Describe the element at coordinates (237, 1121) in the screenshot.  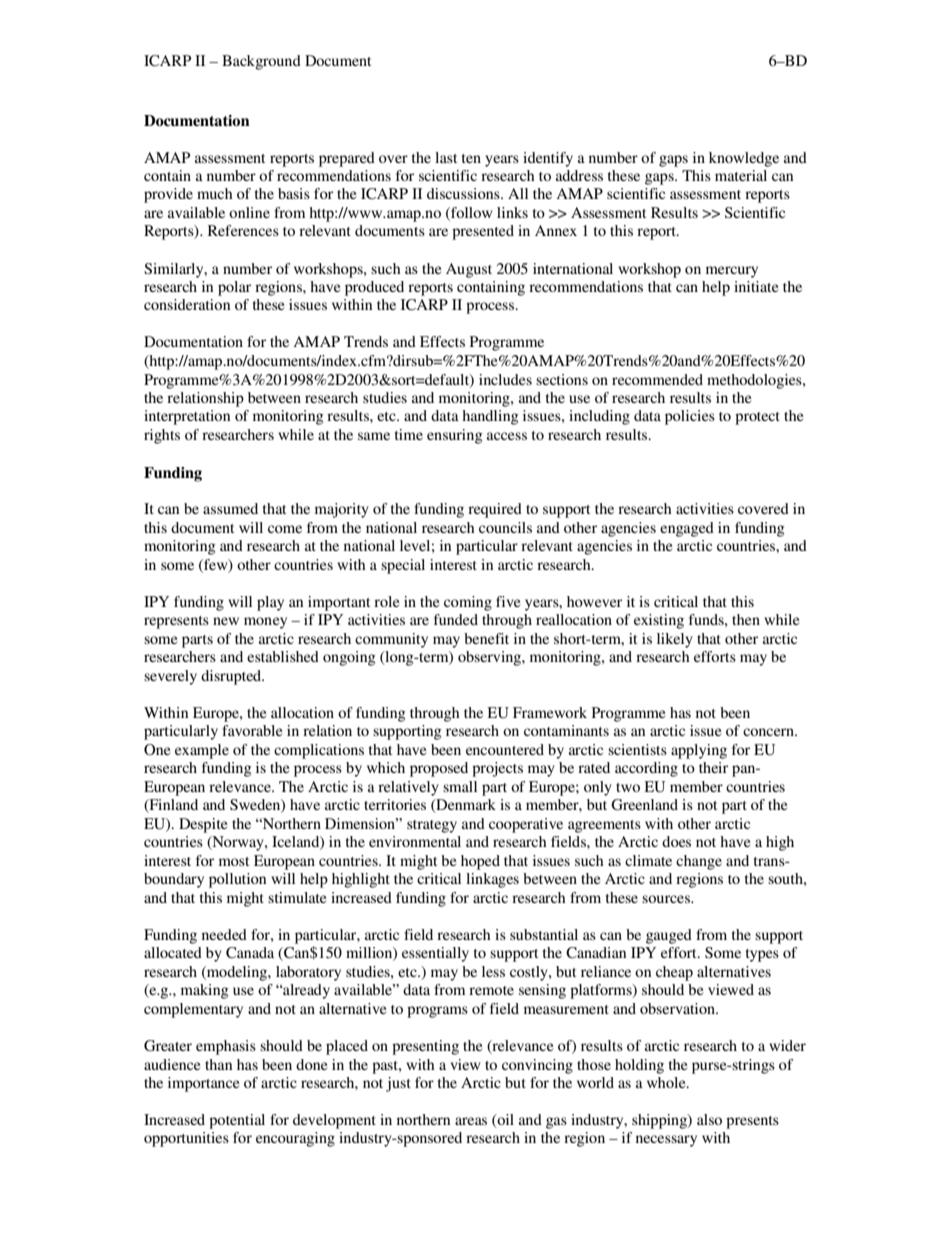
I see `potential` at that location.
